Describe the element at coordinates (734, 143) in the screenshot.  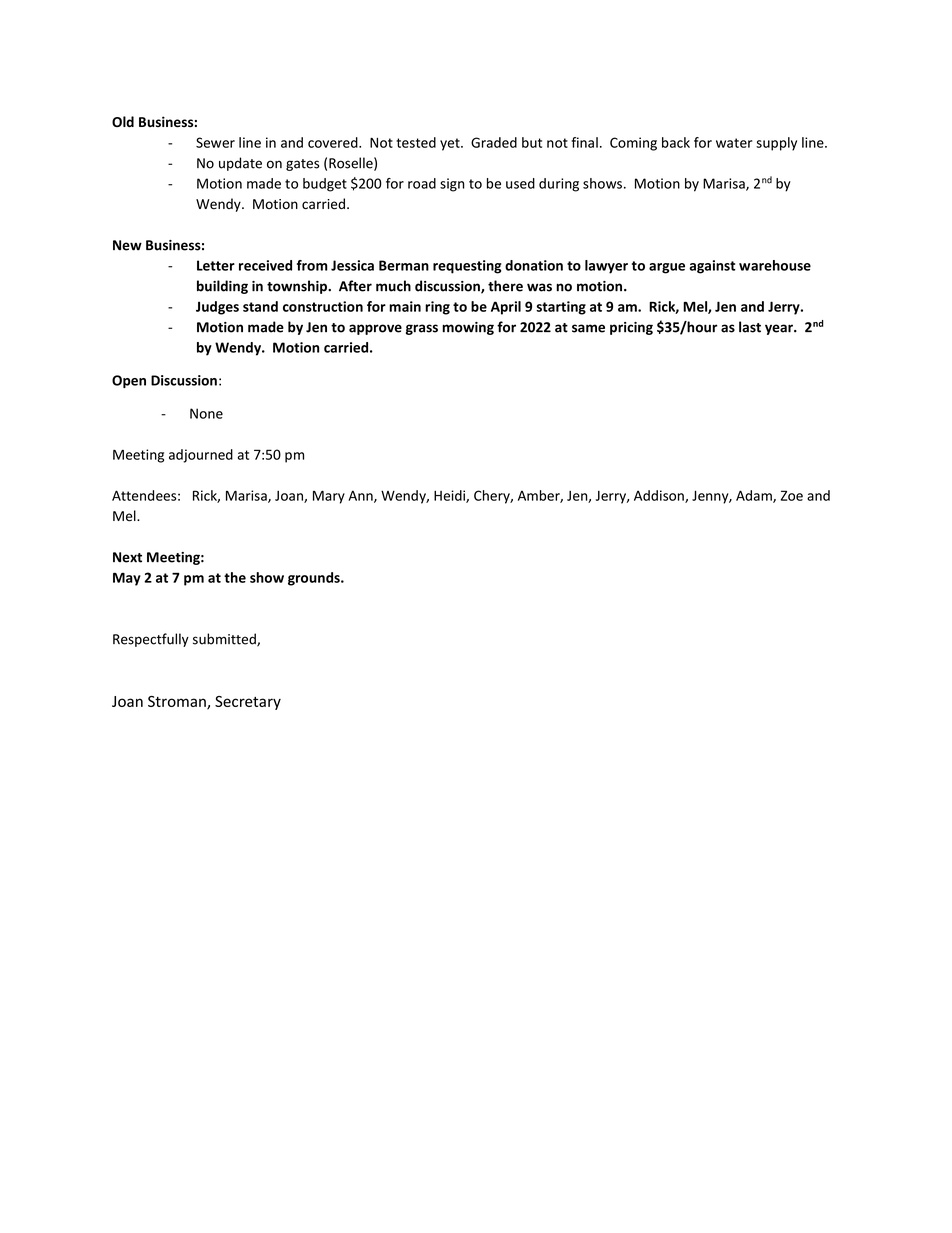
I see `water` at that location.
